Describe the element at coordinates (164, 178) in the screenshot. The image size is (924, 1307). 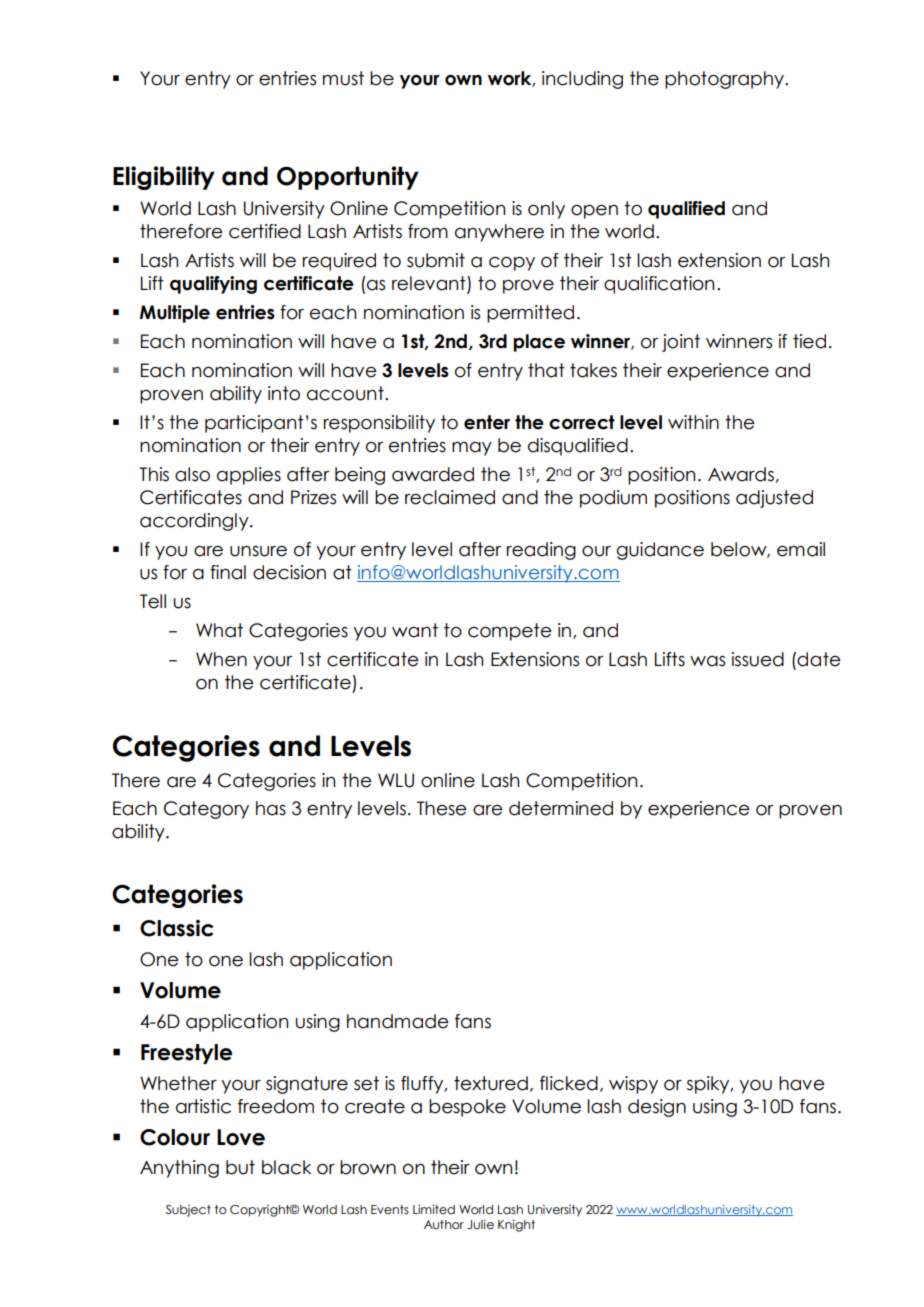
I see `Eligibility` at that location.
